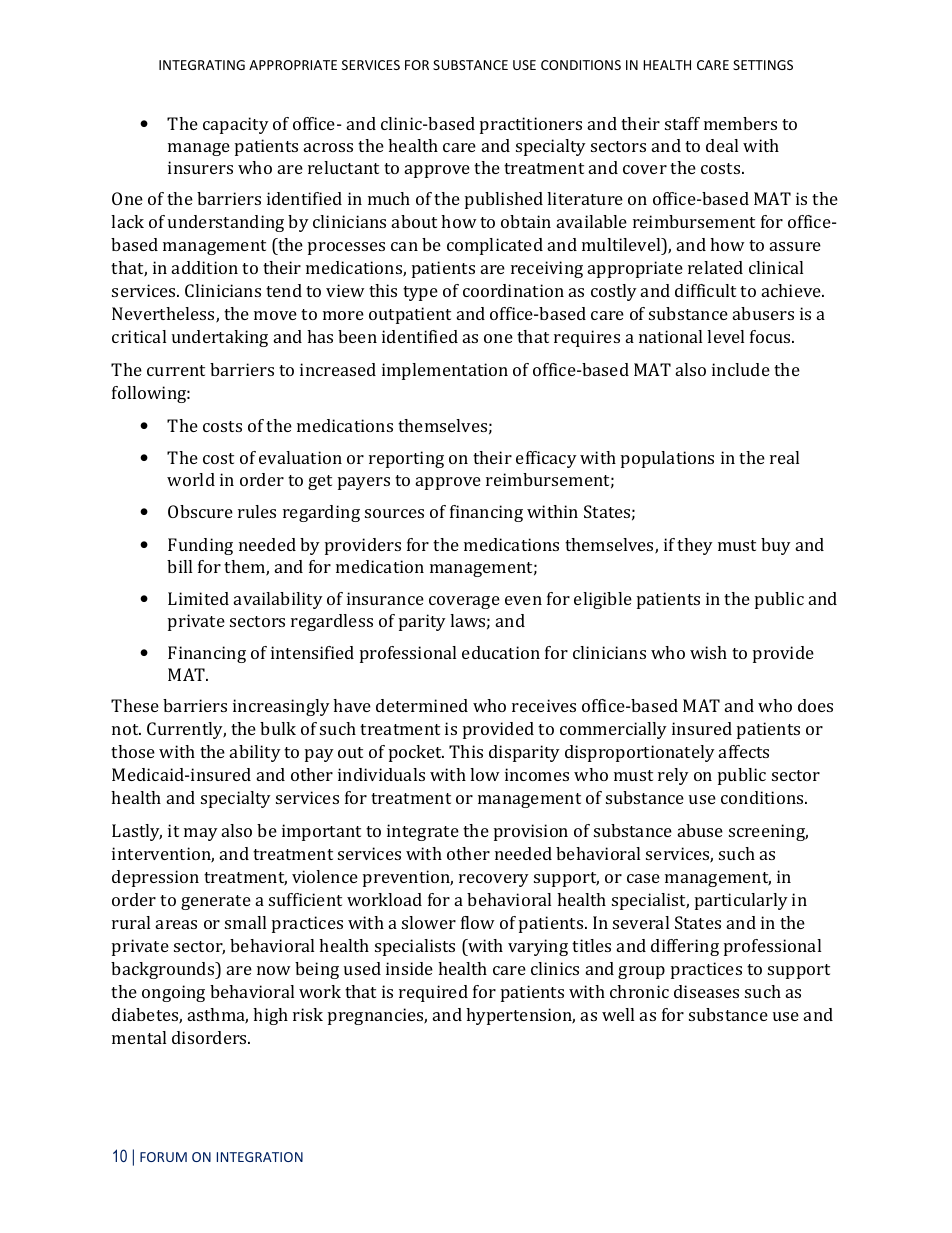 This screenshot has width=952, height=1233. I want to click on practitioners, so click(531, 125).
